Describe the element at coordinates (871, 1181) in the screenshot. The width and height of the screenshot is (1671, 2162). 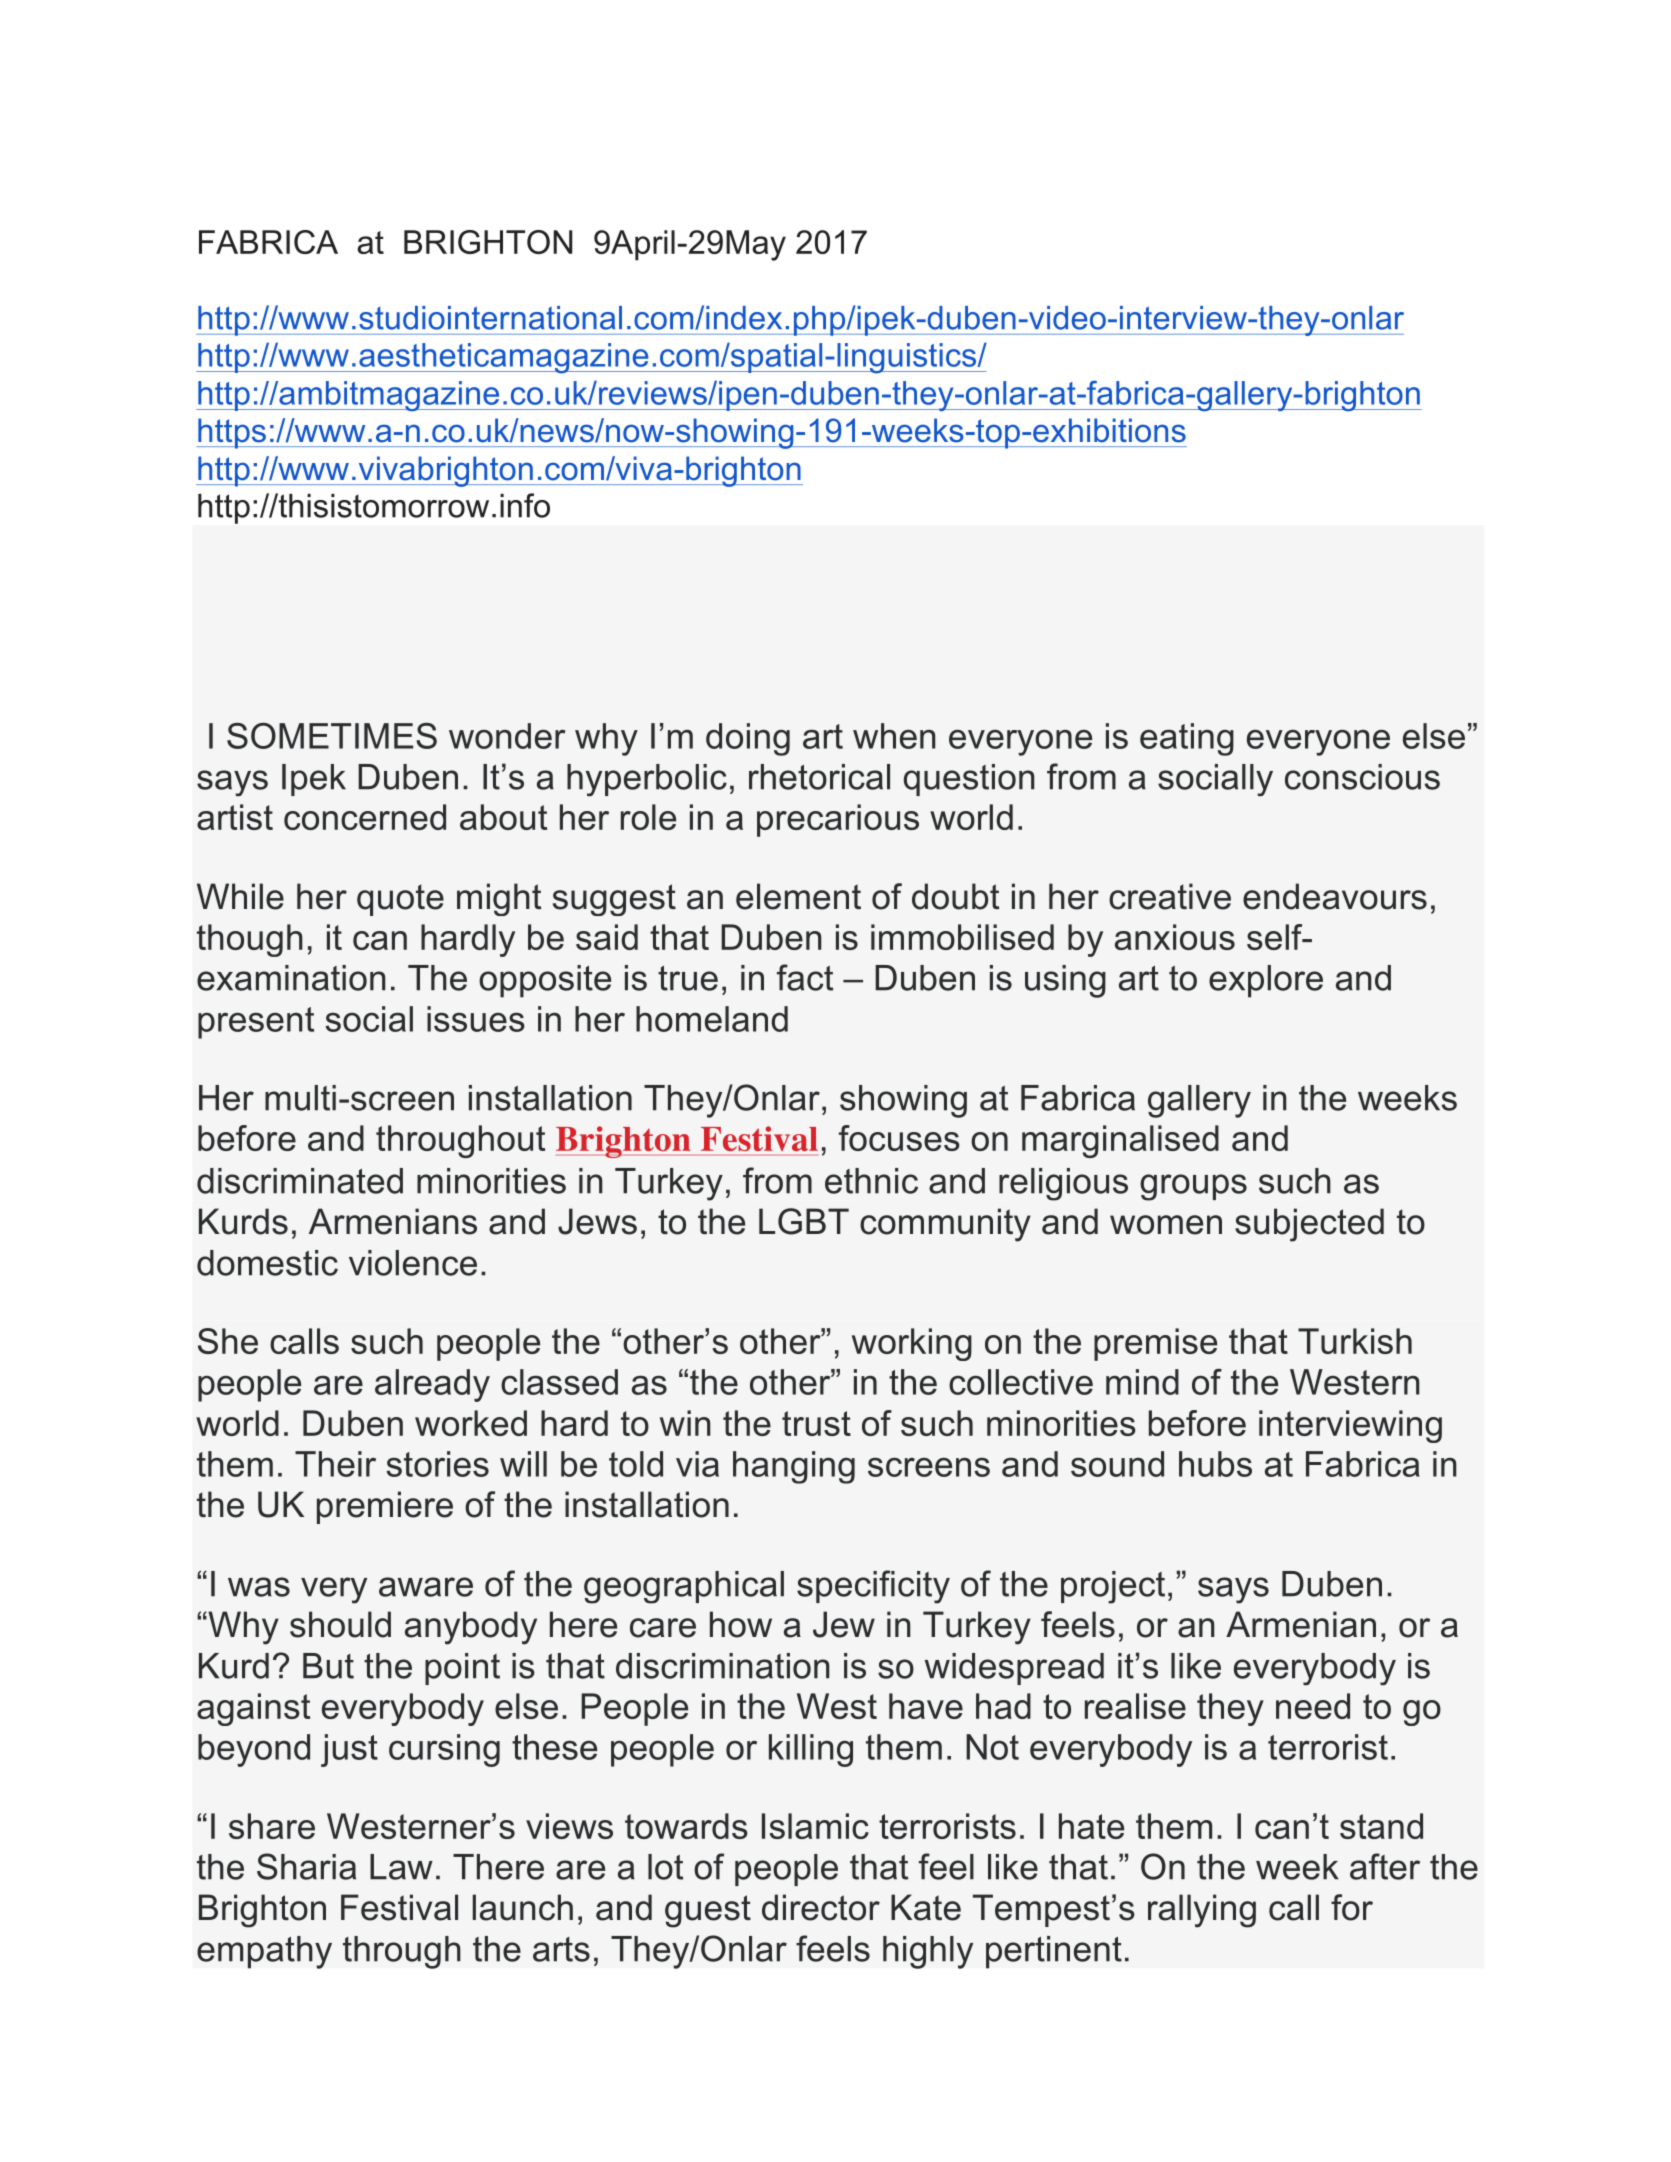
I see `ethnic` at that location.
